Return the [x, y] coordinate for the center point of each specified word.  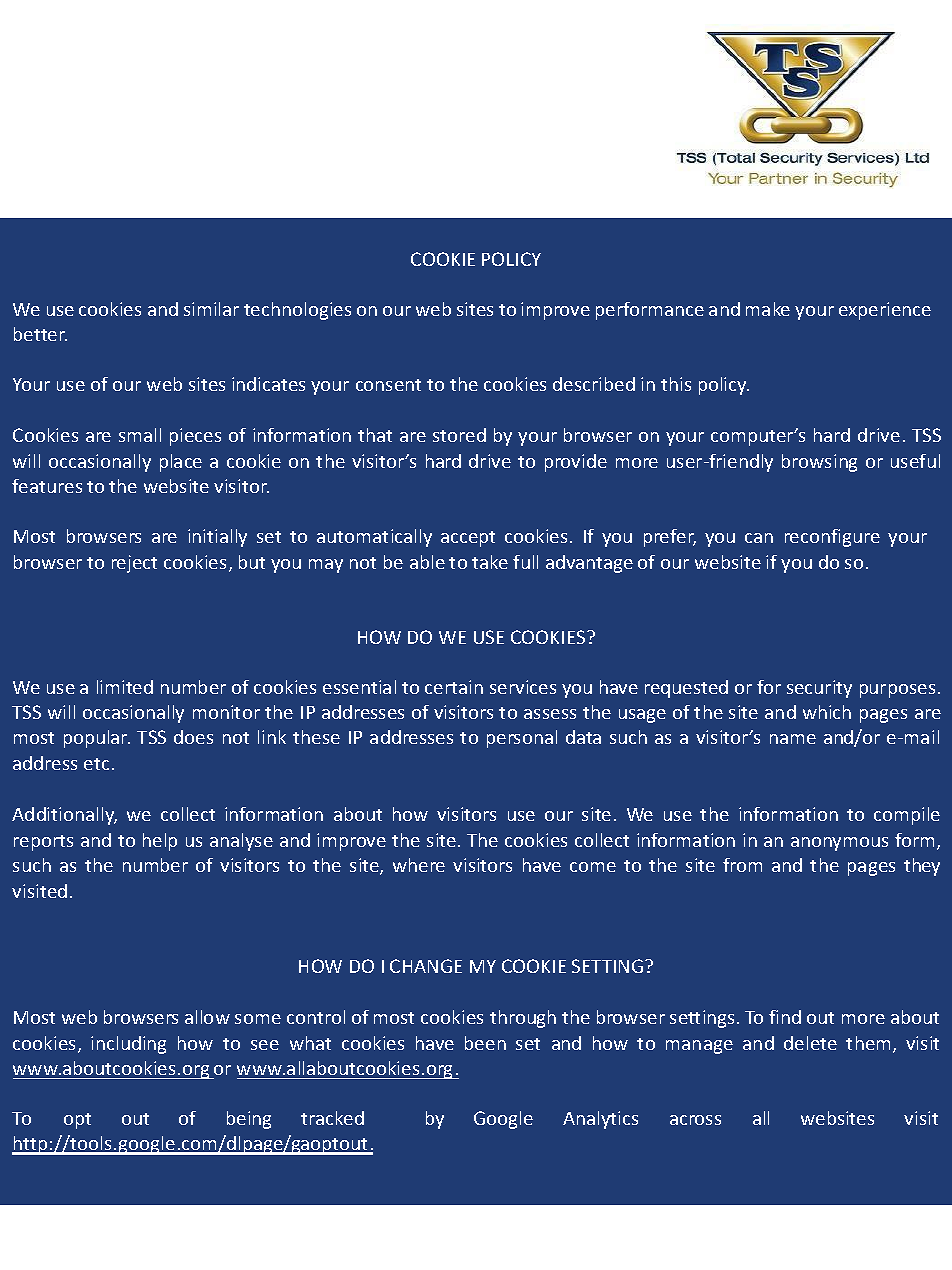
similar [211, 309]
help [160, 842]
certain [454, 687]
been [485, 1043]
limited [125, 687]
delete [810, 1043]
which [827, 712]
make [768, 309]
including [128, 1045]
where [419, 865]
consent [388, 385]
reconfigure [832, 538]
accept [468, 539]
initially [217, 538]
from [742, 865]
